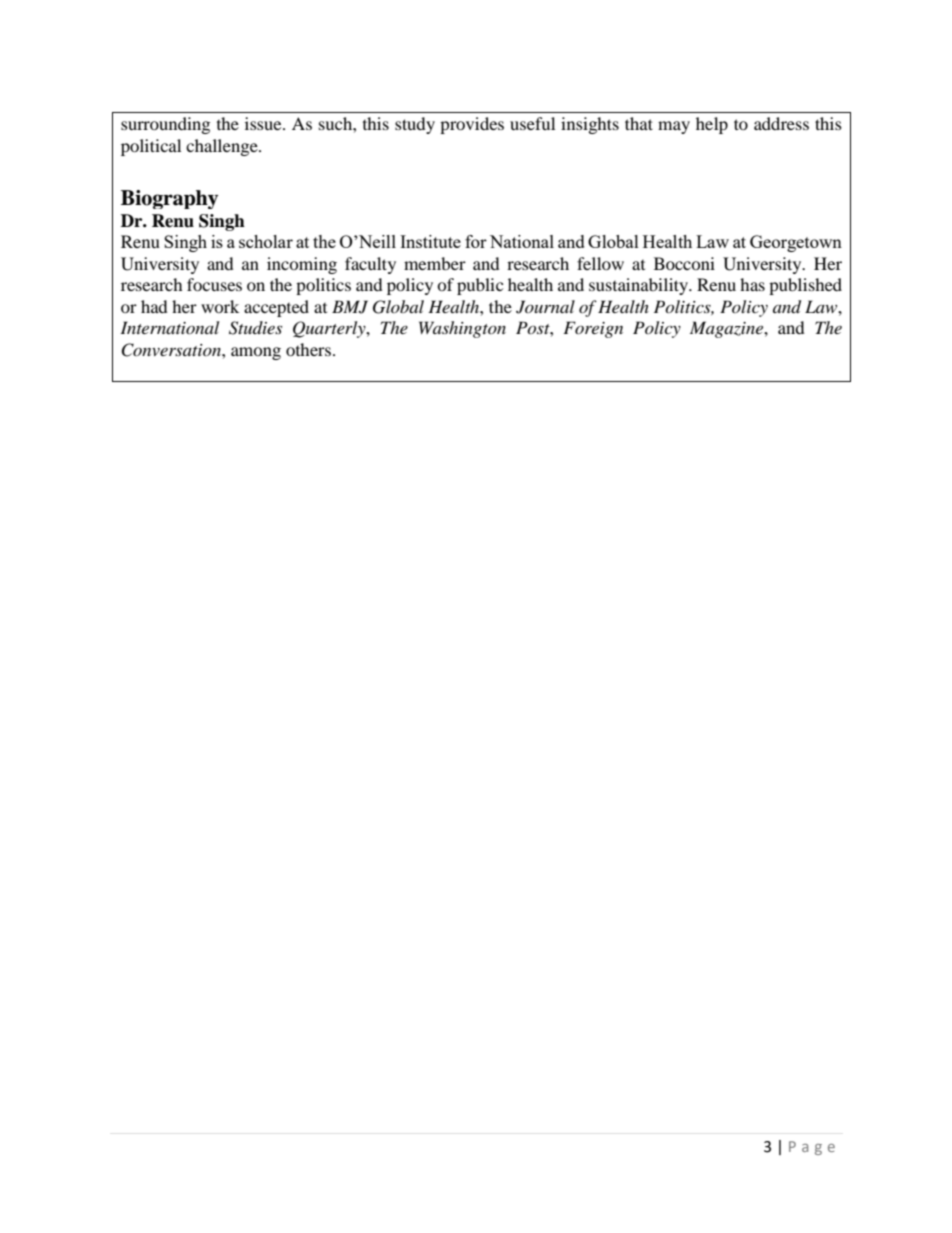 The width and height of the screenshot is (952, 1233). Describe the element at coordinates (674, 127) in the screenshot. I see `may` at that location.
